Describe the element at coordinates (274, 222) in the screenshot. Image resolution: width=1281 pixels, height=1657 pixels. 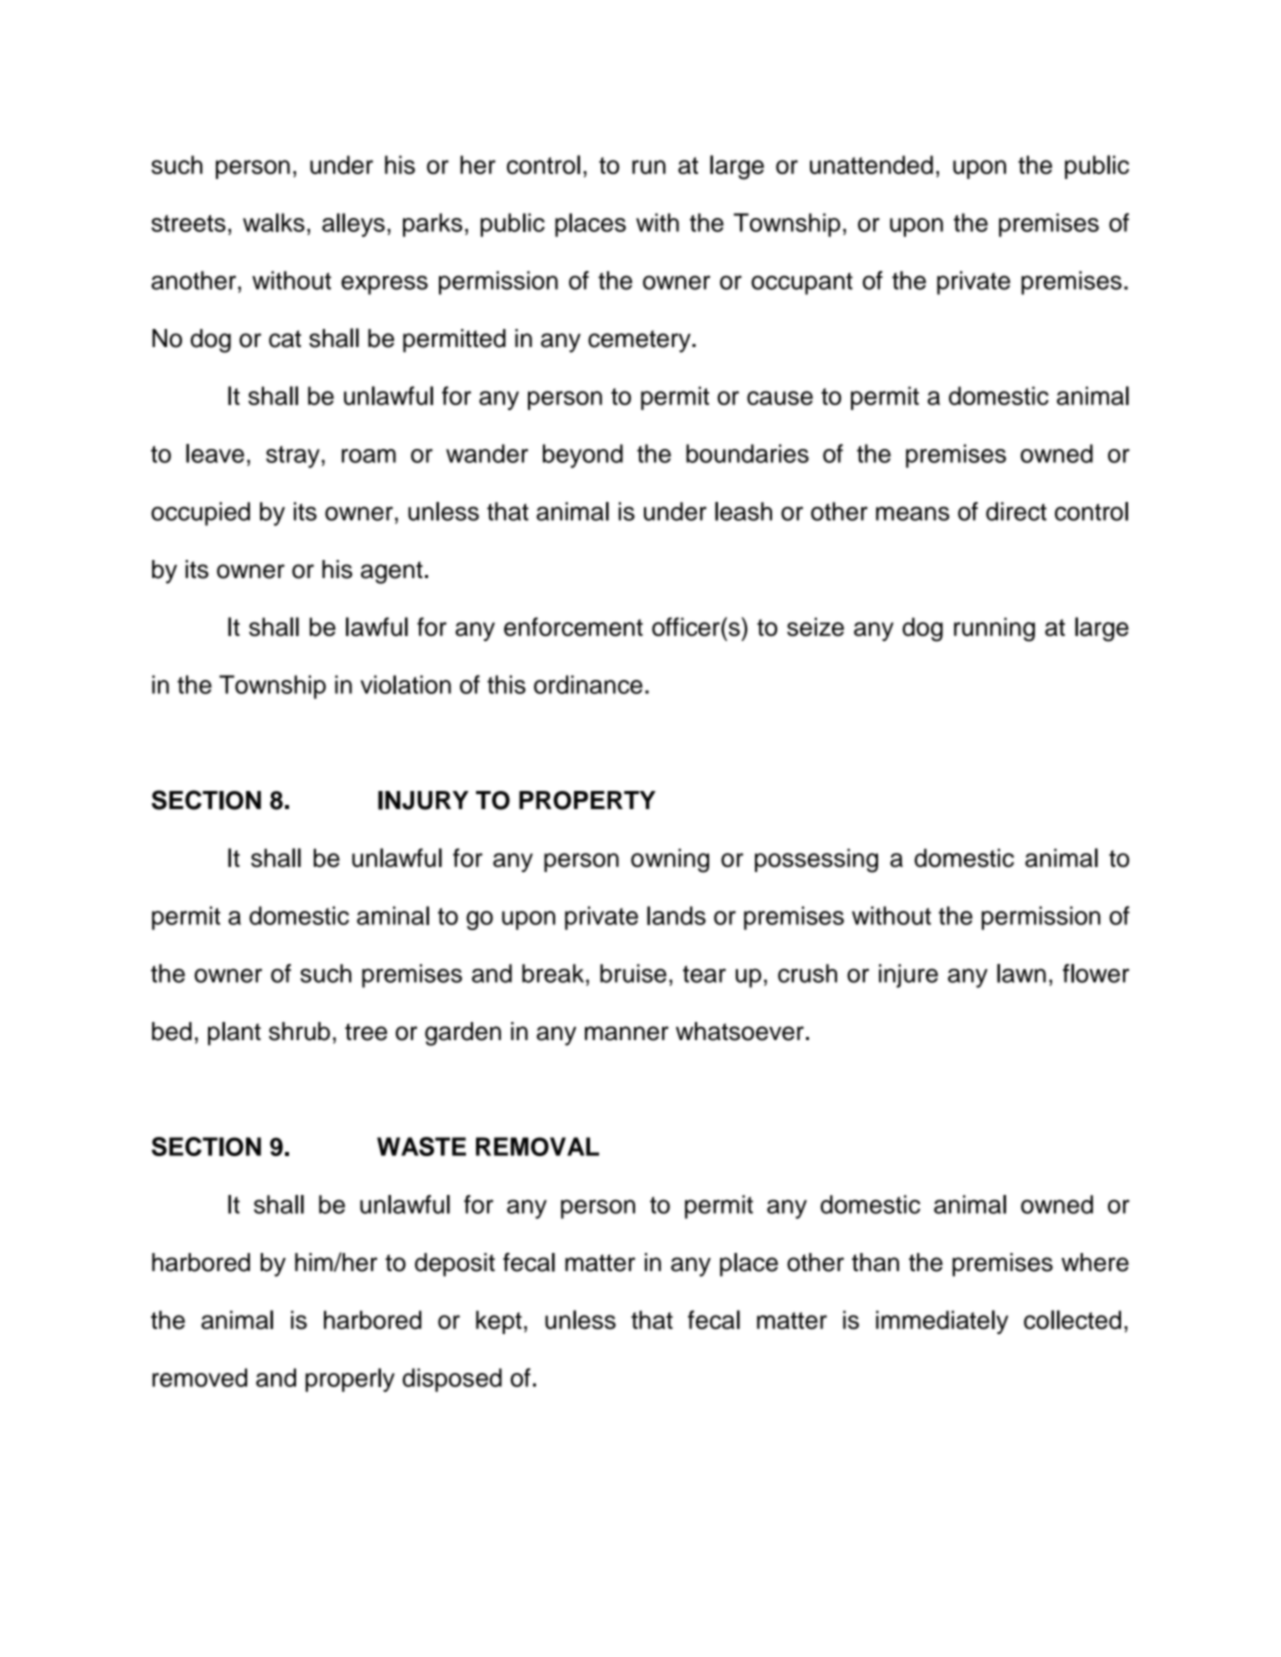
I see `walks` at that location.
